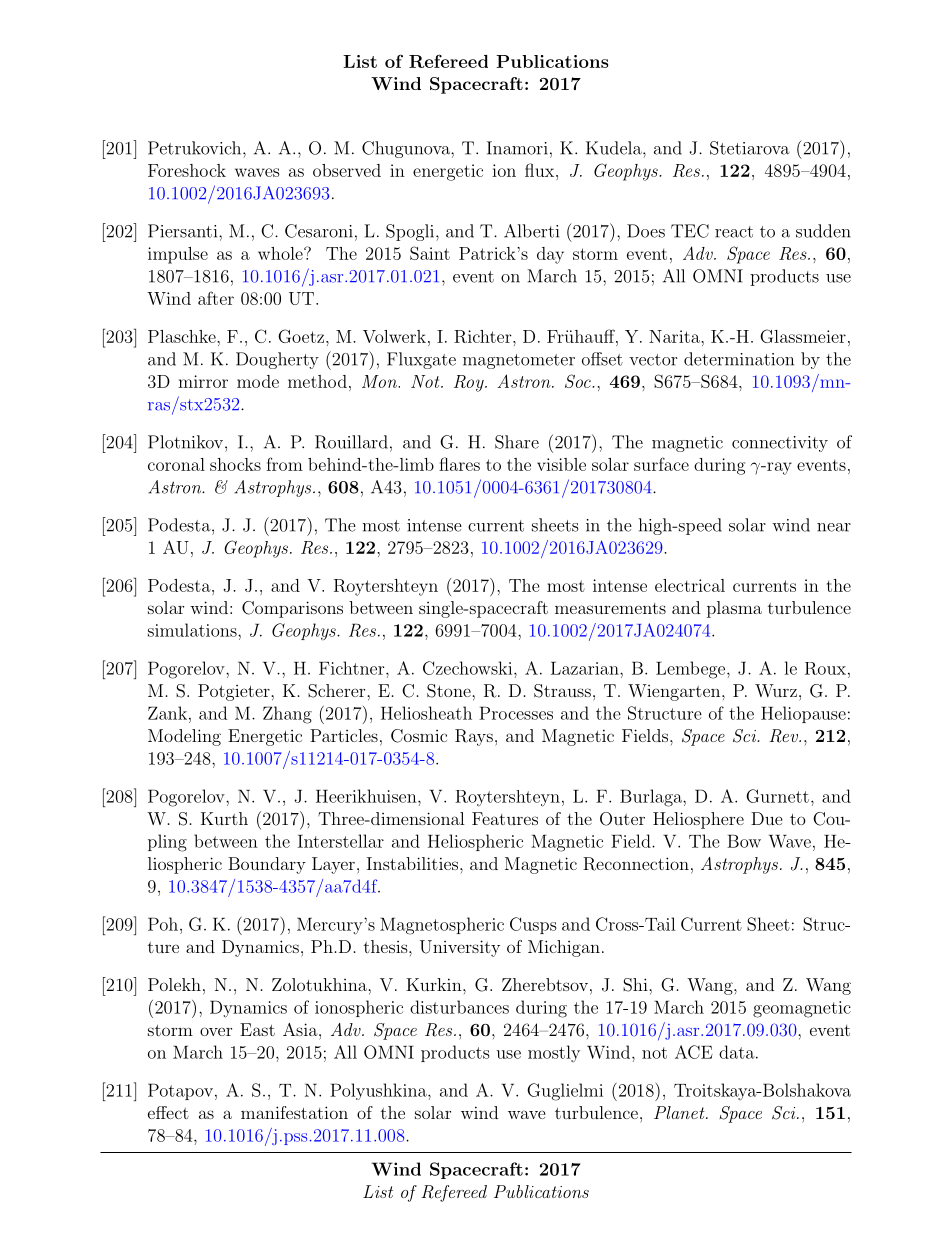 The height and width of the page is (1233, 952). I want to click on Kurth, so click(224, 818).
